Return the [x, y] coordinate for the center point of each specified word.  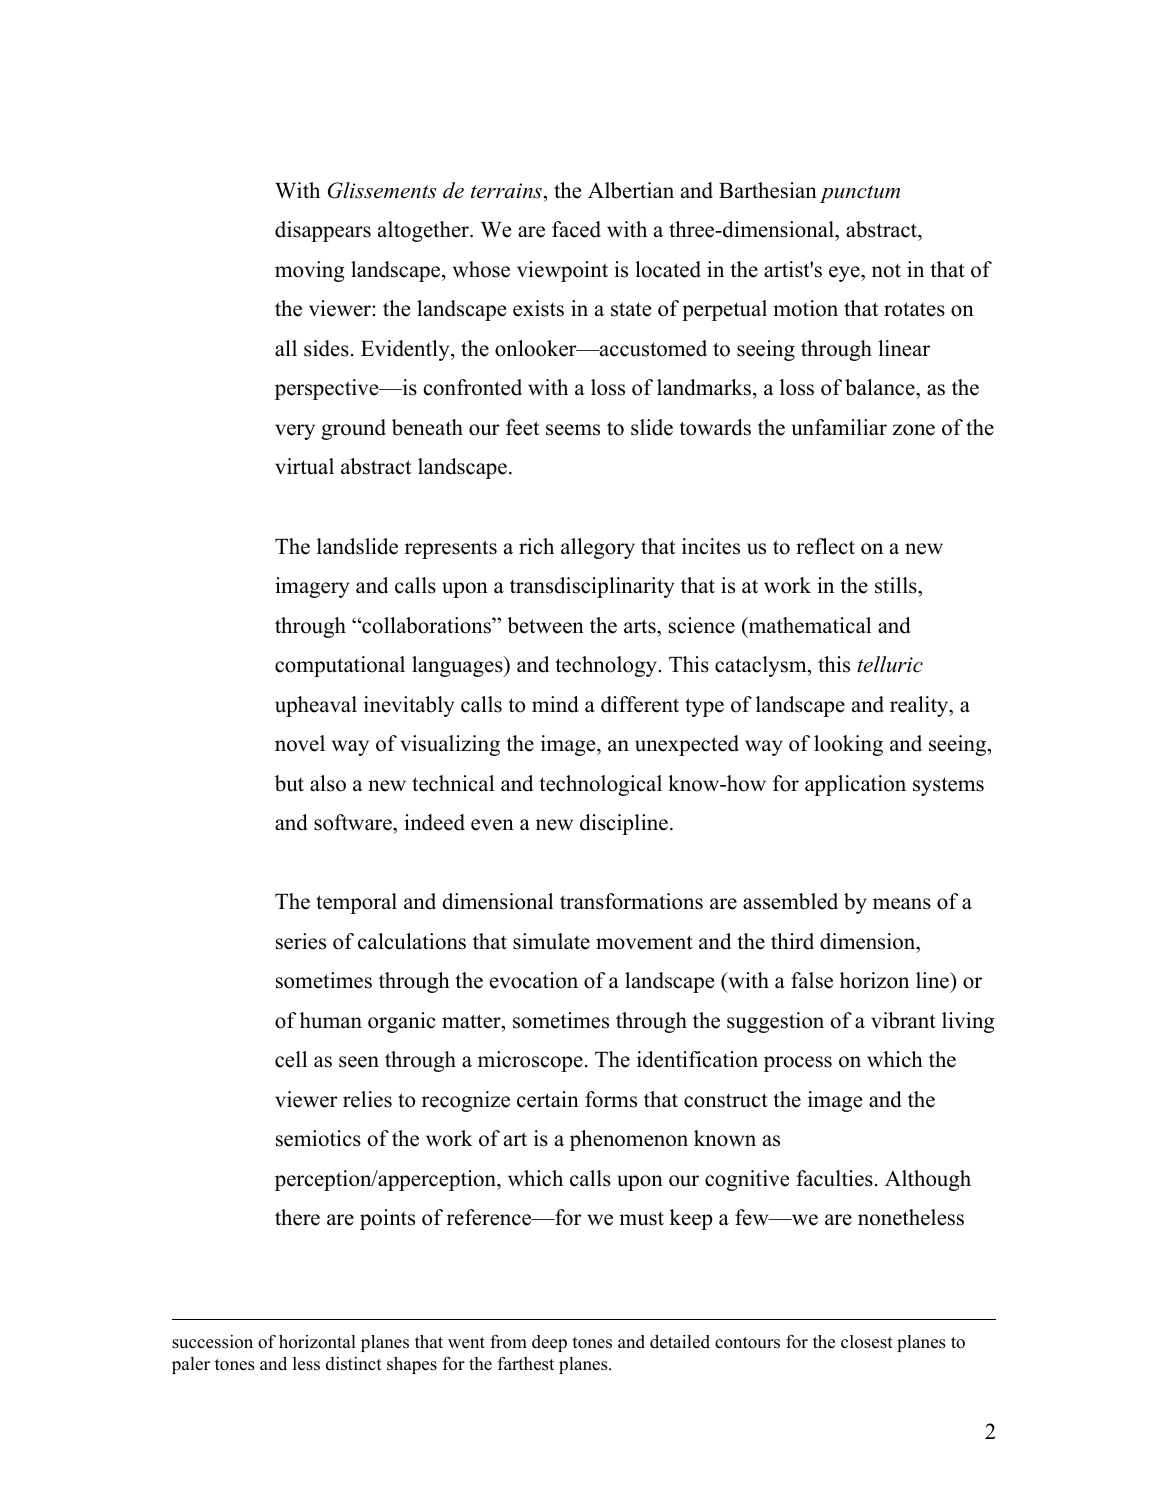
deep [549, 1343]
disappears [323, 231]
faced [576, 229]
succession [212, 1342]
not [886, 271]
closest [867, 1342]
